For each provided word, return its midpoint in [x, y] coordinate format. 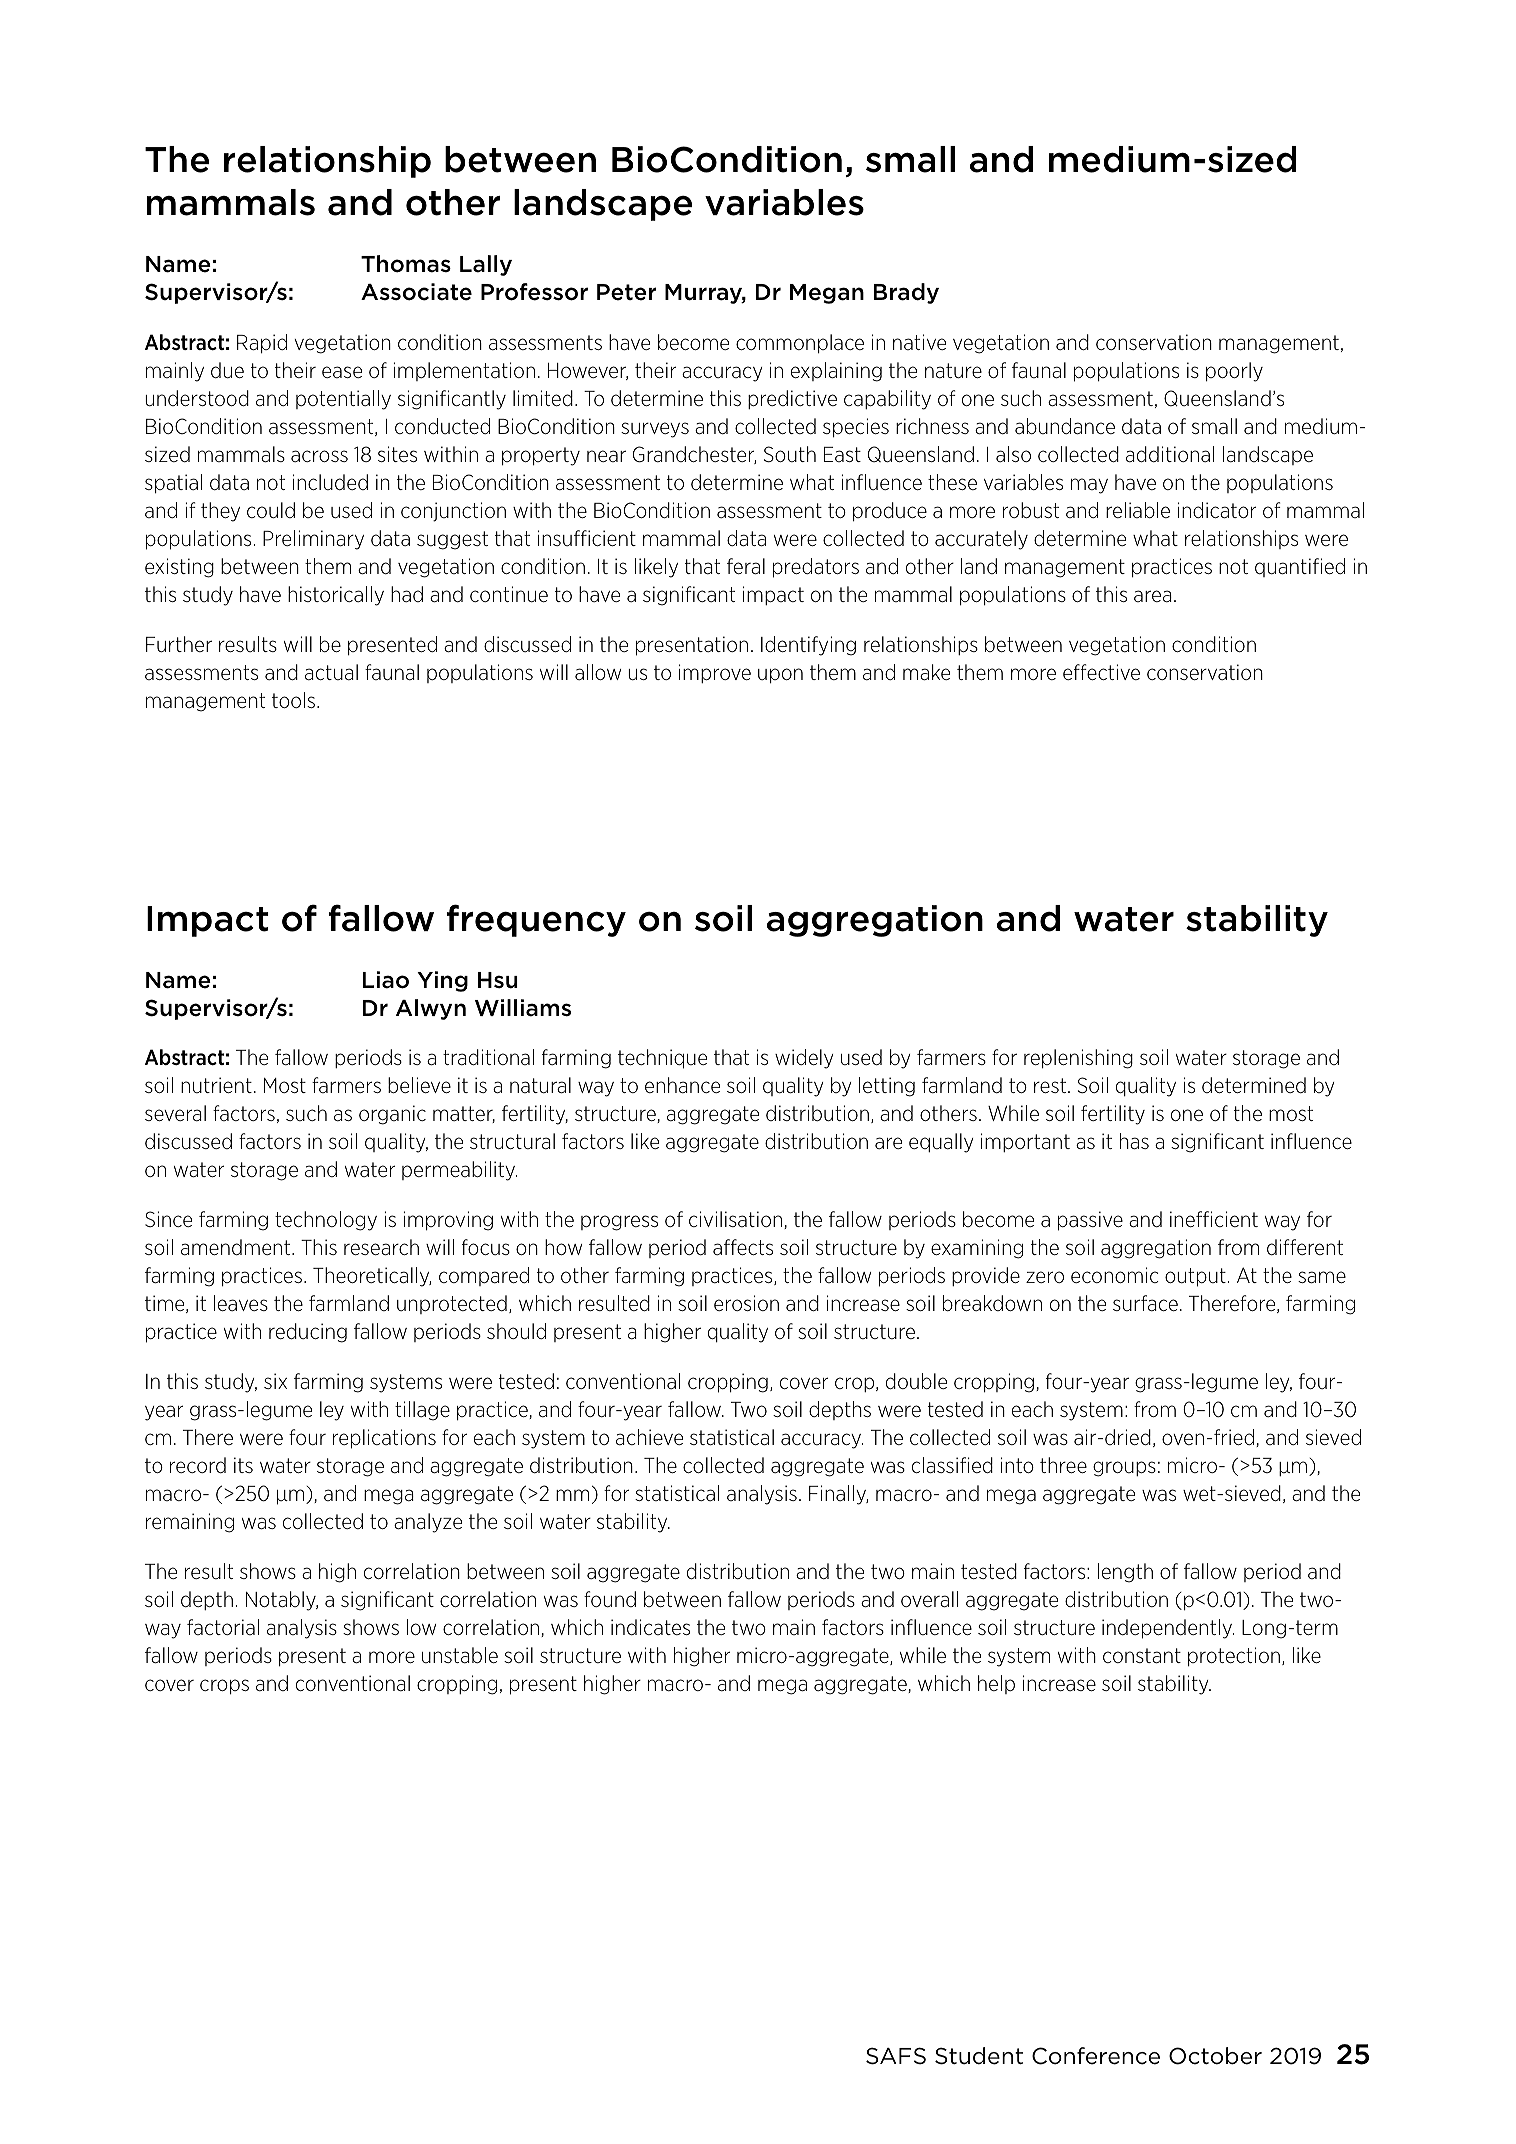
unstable [460, 1655]
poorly [1234, 372]
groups [1124, 1469]
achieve [649, 1437]
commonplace [800, 343]
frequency [536, 920]
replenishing [1078, 1059]
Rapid [262, 343]
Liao [386, 980]
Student [979, 2056]
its [243, 1465]
